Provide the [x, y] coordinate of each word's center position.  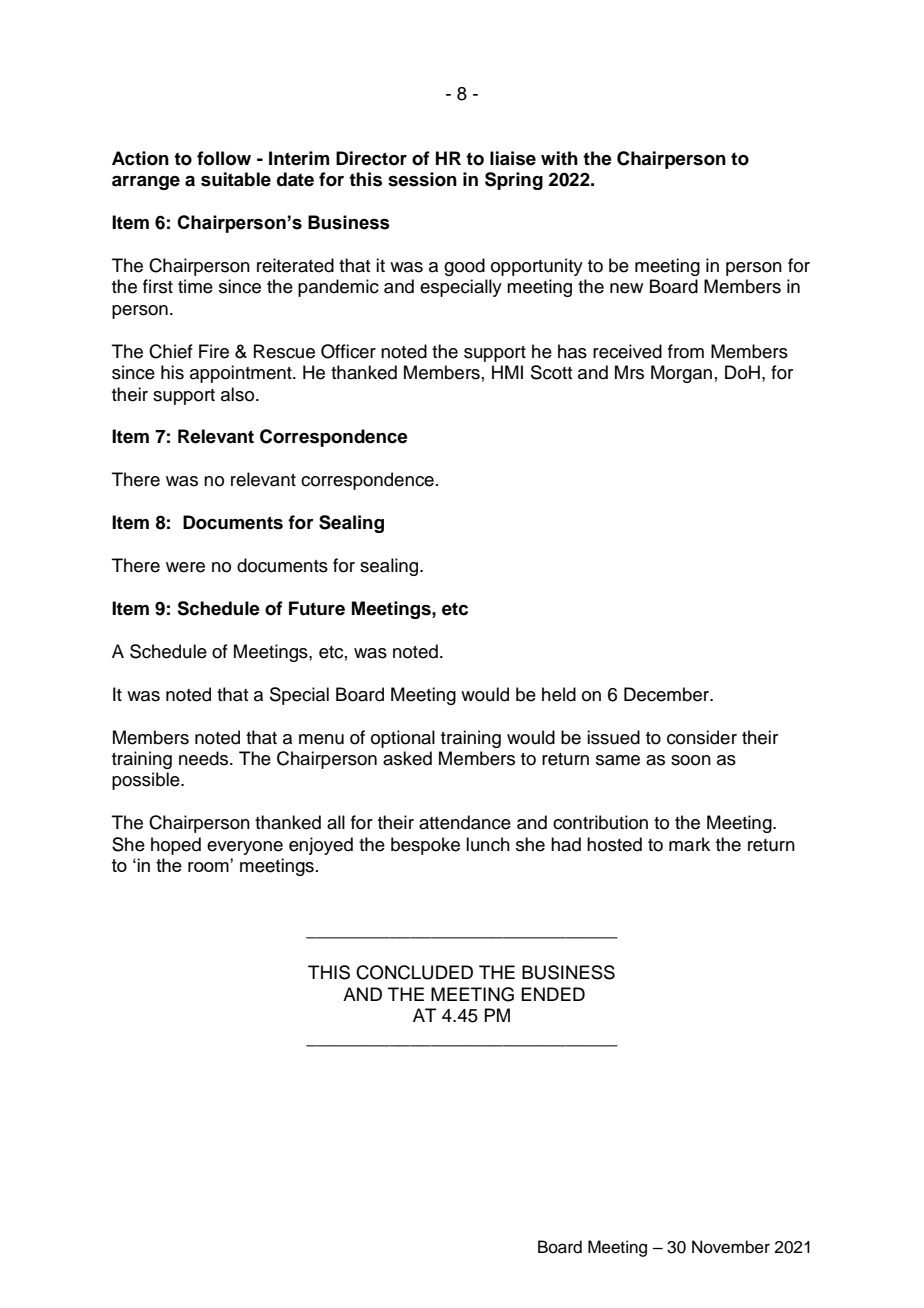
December [667, 694]
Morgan [681, 374]
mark [689, 844]
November [731, 1247]
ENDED [553, 994]
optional [403, 739]
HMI [507, 372]
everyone [245, 848]
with [559, 158]
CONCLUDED [414, 972]
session [422, 179]
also [239, 394]
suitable [236, 179]
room [209, 867]
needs [205, 758]
